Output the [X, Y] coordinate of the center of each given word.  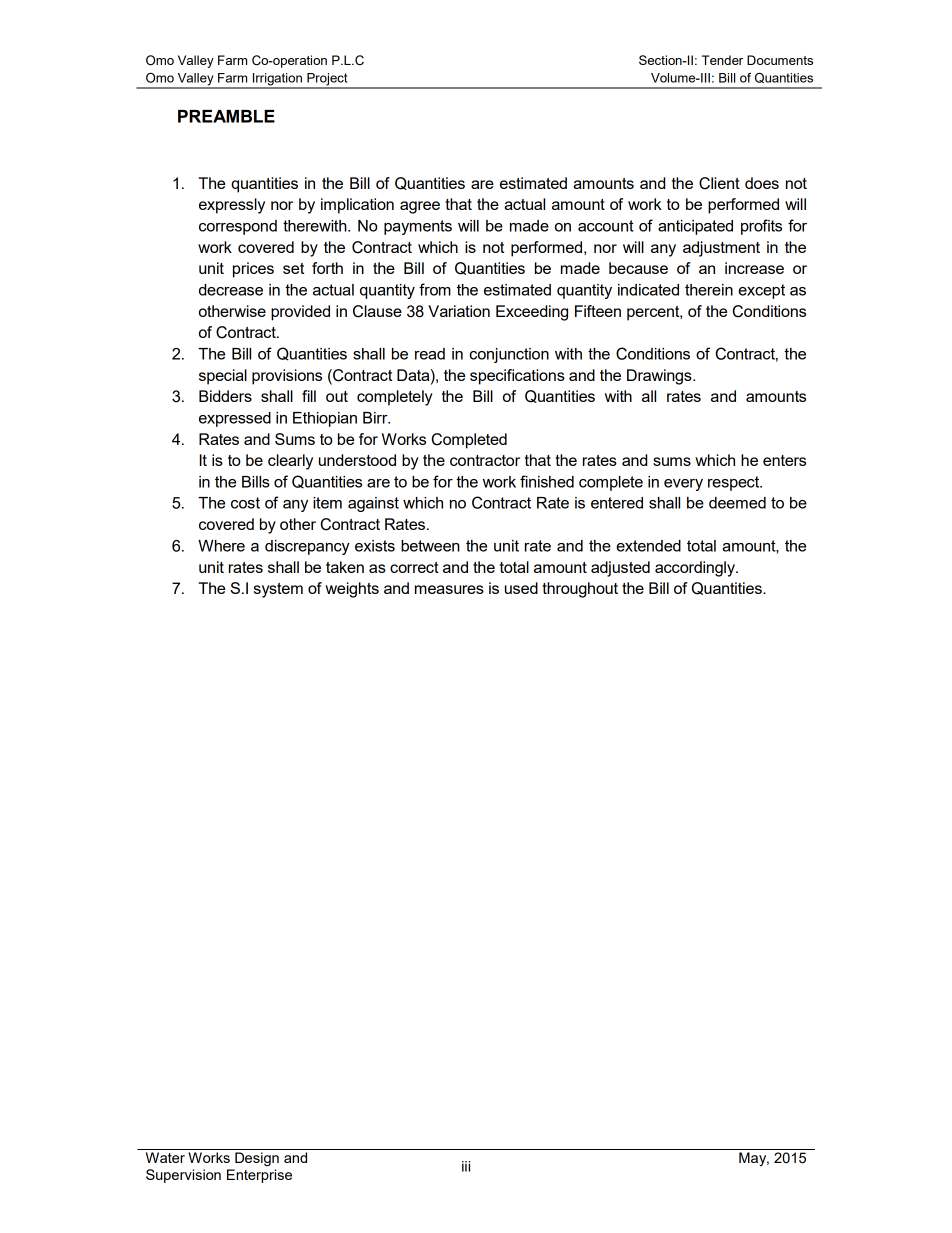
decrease [231, 290]
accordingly [696, 569]
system [278, 590]
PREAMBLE [226, 116]
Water [165, 1157]
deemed [737, 503]
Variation [459, 311]
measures [449, 589]
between [430, 546]
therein [709, 290]
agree [420, 207]
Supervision [183, 1176]
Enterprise [259, 1176]
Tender [722, 60]
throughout [580, 590]
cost [245, 503]
